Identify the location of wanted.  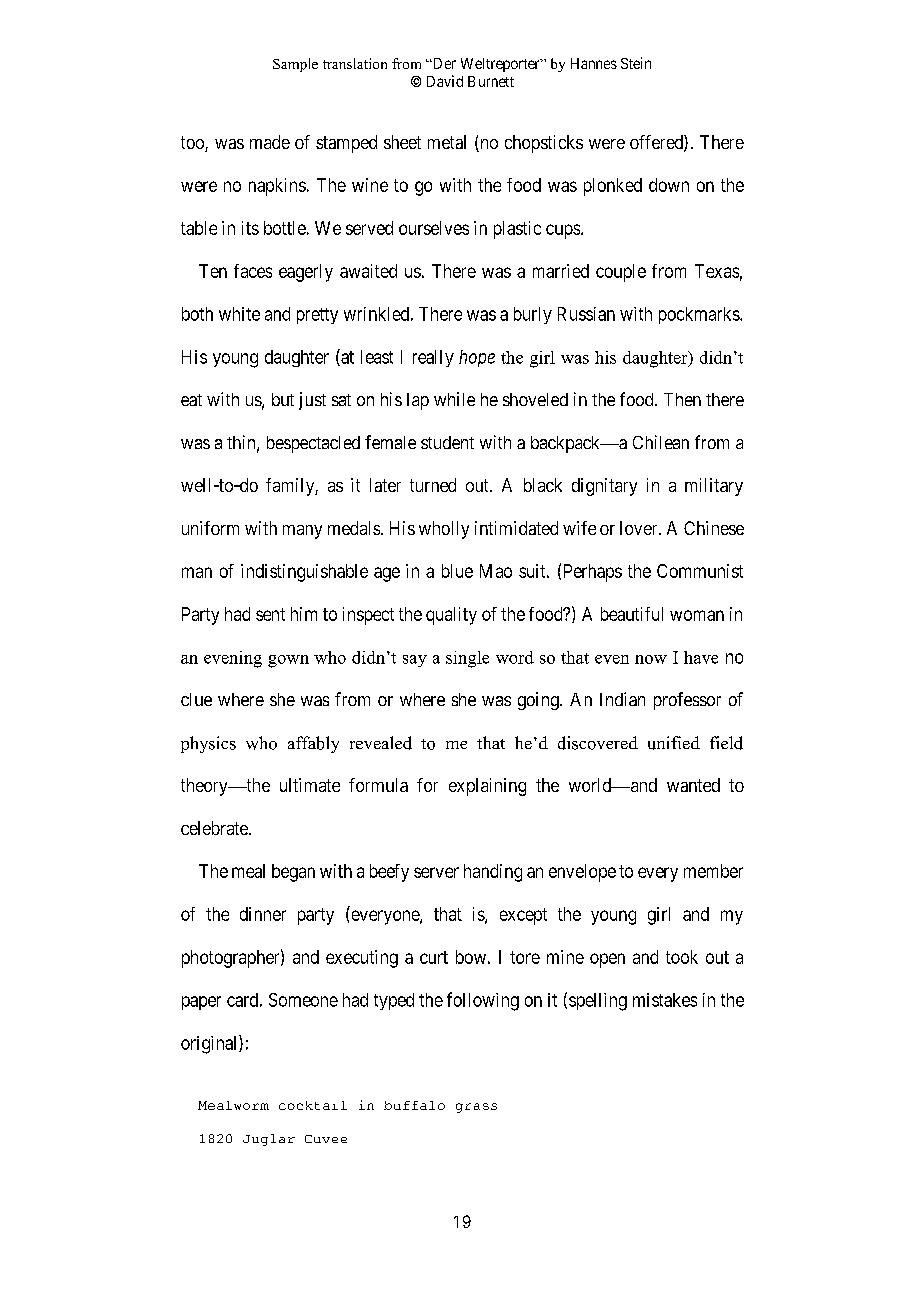
(693, 785).
